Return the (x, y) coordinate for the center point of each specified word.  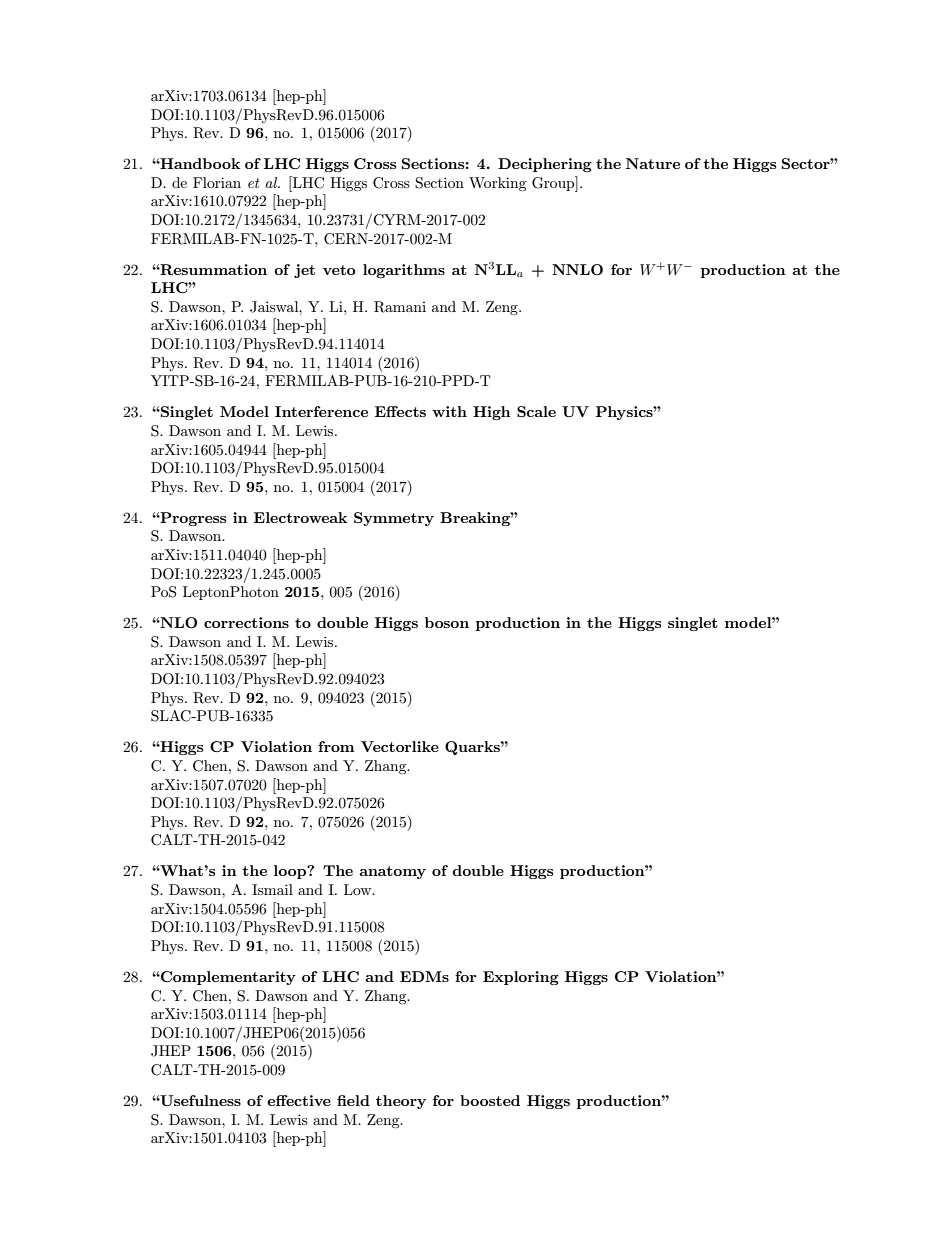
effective (299, 1100)
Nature (653, 163)
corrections (246, 622)
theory (401, 1102)
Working (498, 184)
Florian (217, 182)
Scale (536, 411)
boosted (490, 1100)
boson (447, 622)
